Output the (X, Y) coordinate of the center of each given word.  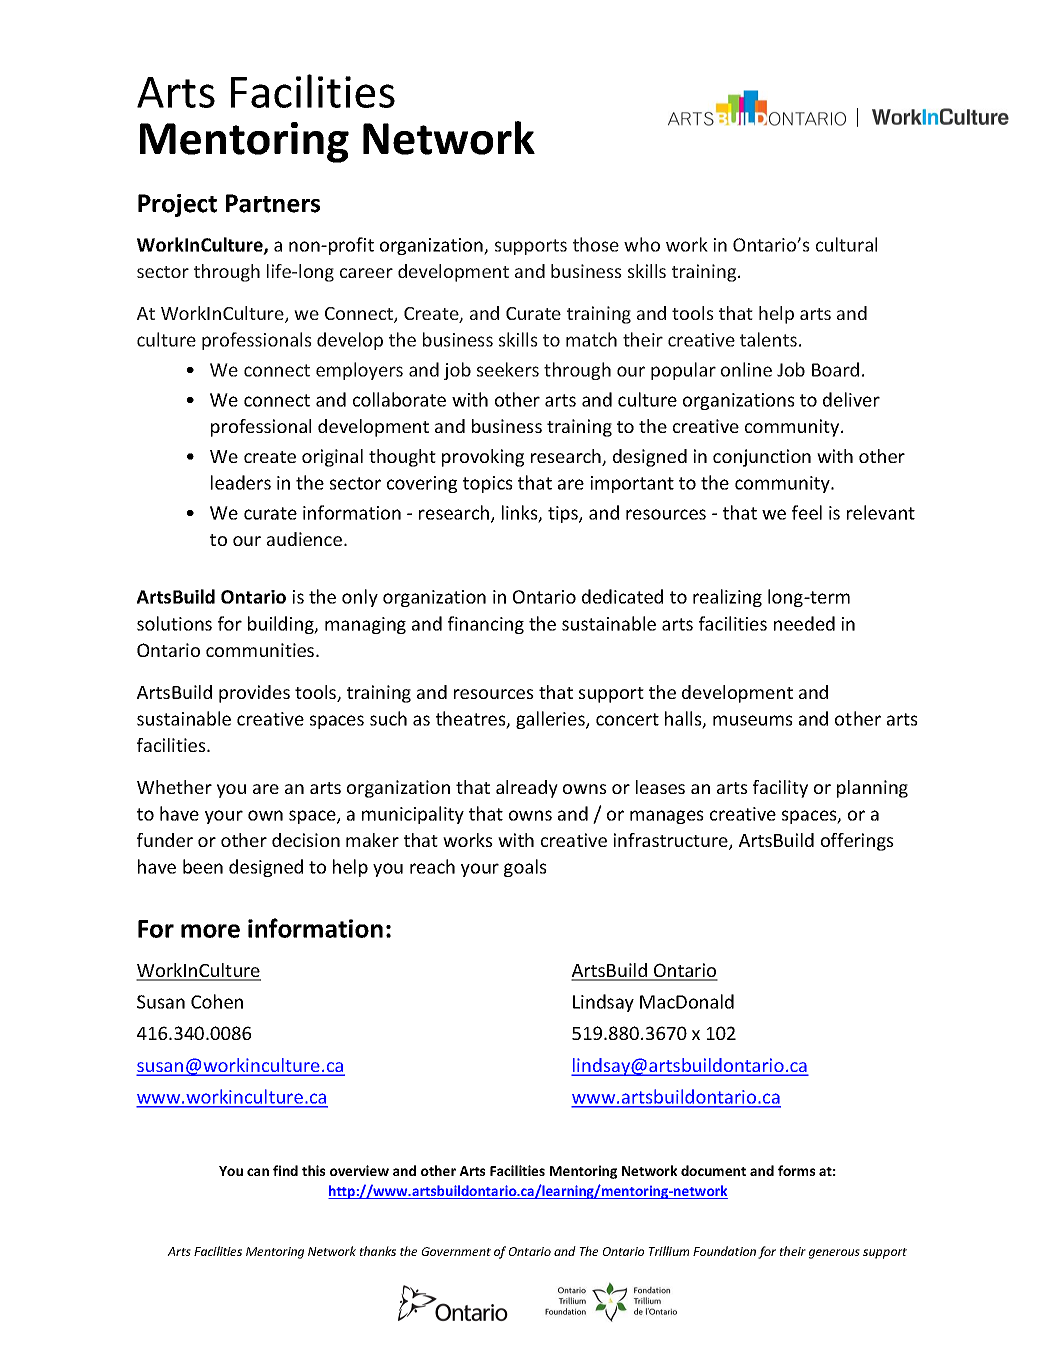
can (258, 1172)
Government (456, 1251)
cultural (846, 244)
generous (834, 1254)
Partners (273, 203)
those (596, 244)
